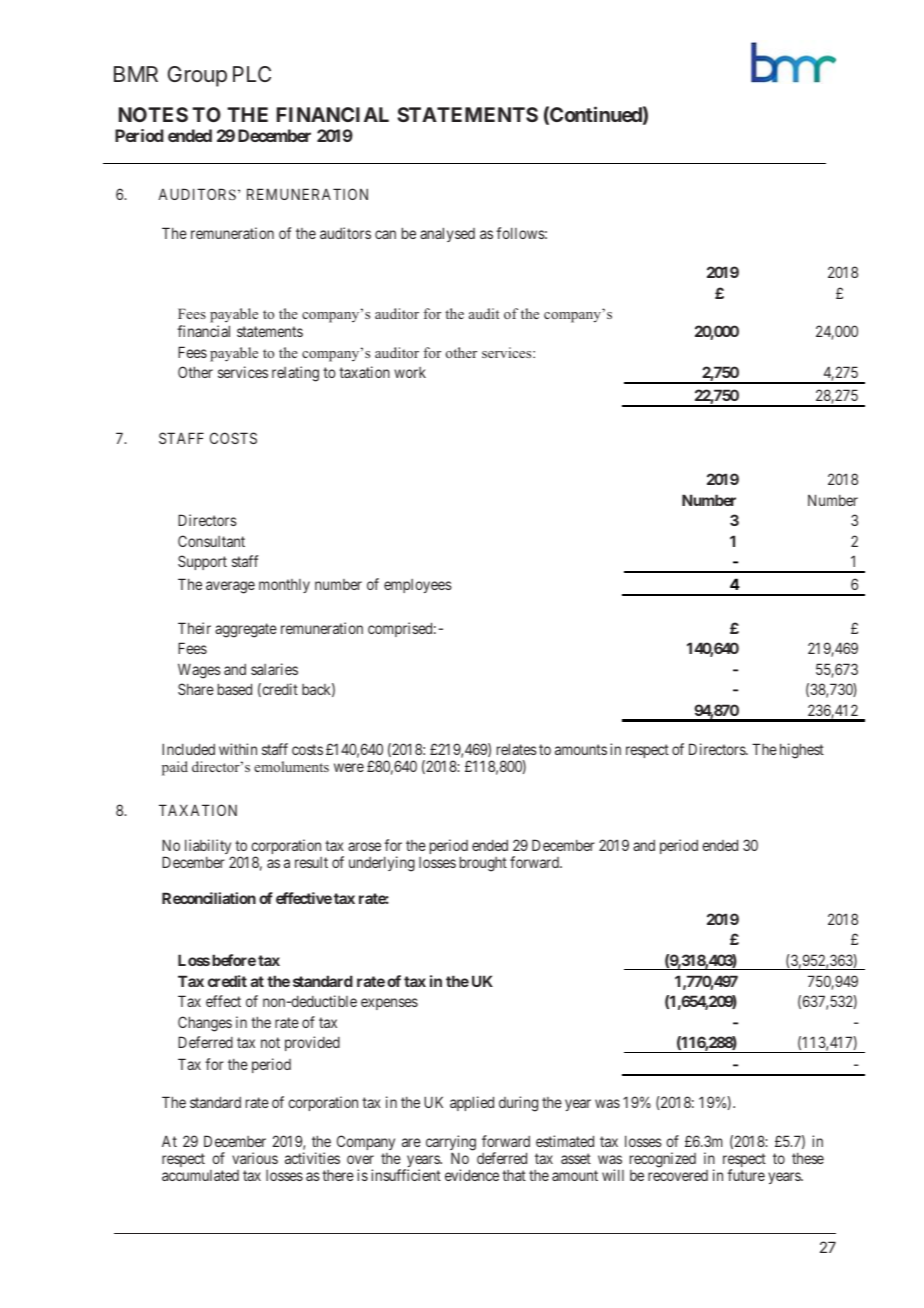  I want to click on carrying, so click(451, 1144).
